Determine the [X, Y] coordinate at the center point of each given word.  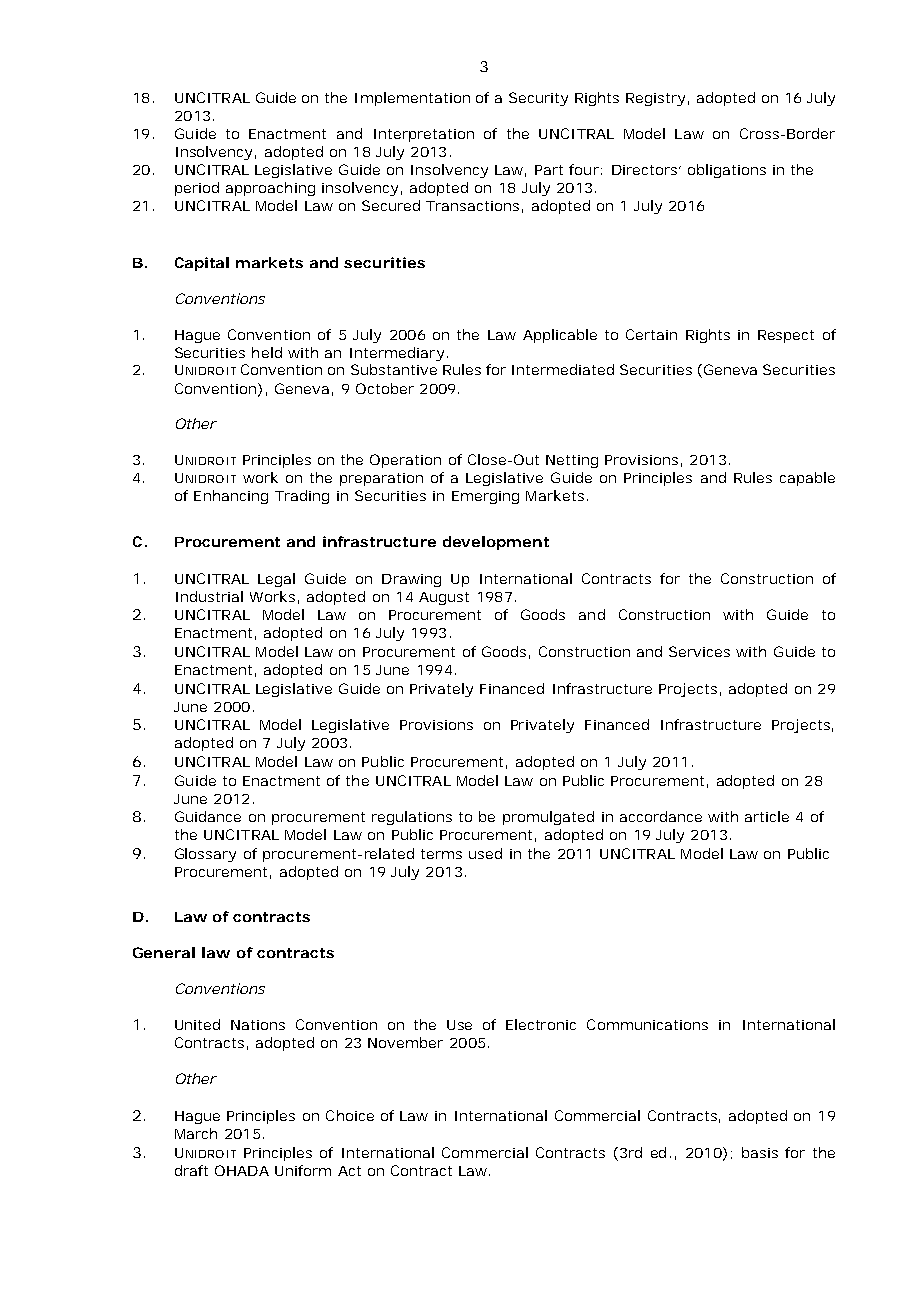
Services [699, 651]
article [767, 816]
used [485, 853]
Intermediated [563, 369]
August [444, 598]
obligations [727, 171]
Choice [350, 1115]
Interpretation [424, 135]
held [267, 352]
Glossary [205, 855]
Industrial [209, 596]
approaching [270, 189]
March [196, 1133]
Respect [786, 336]
